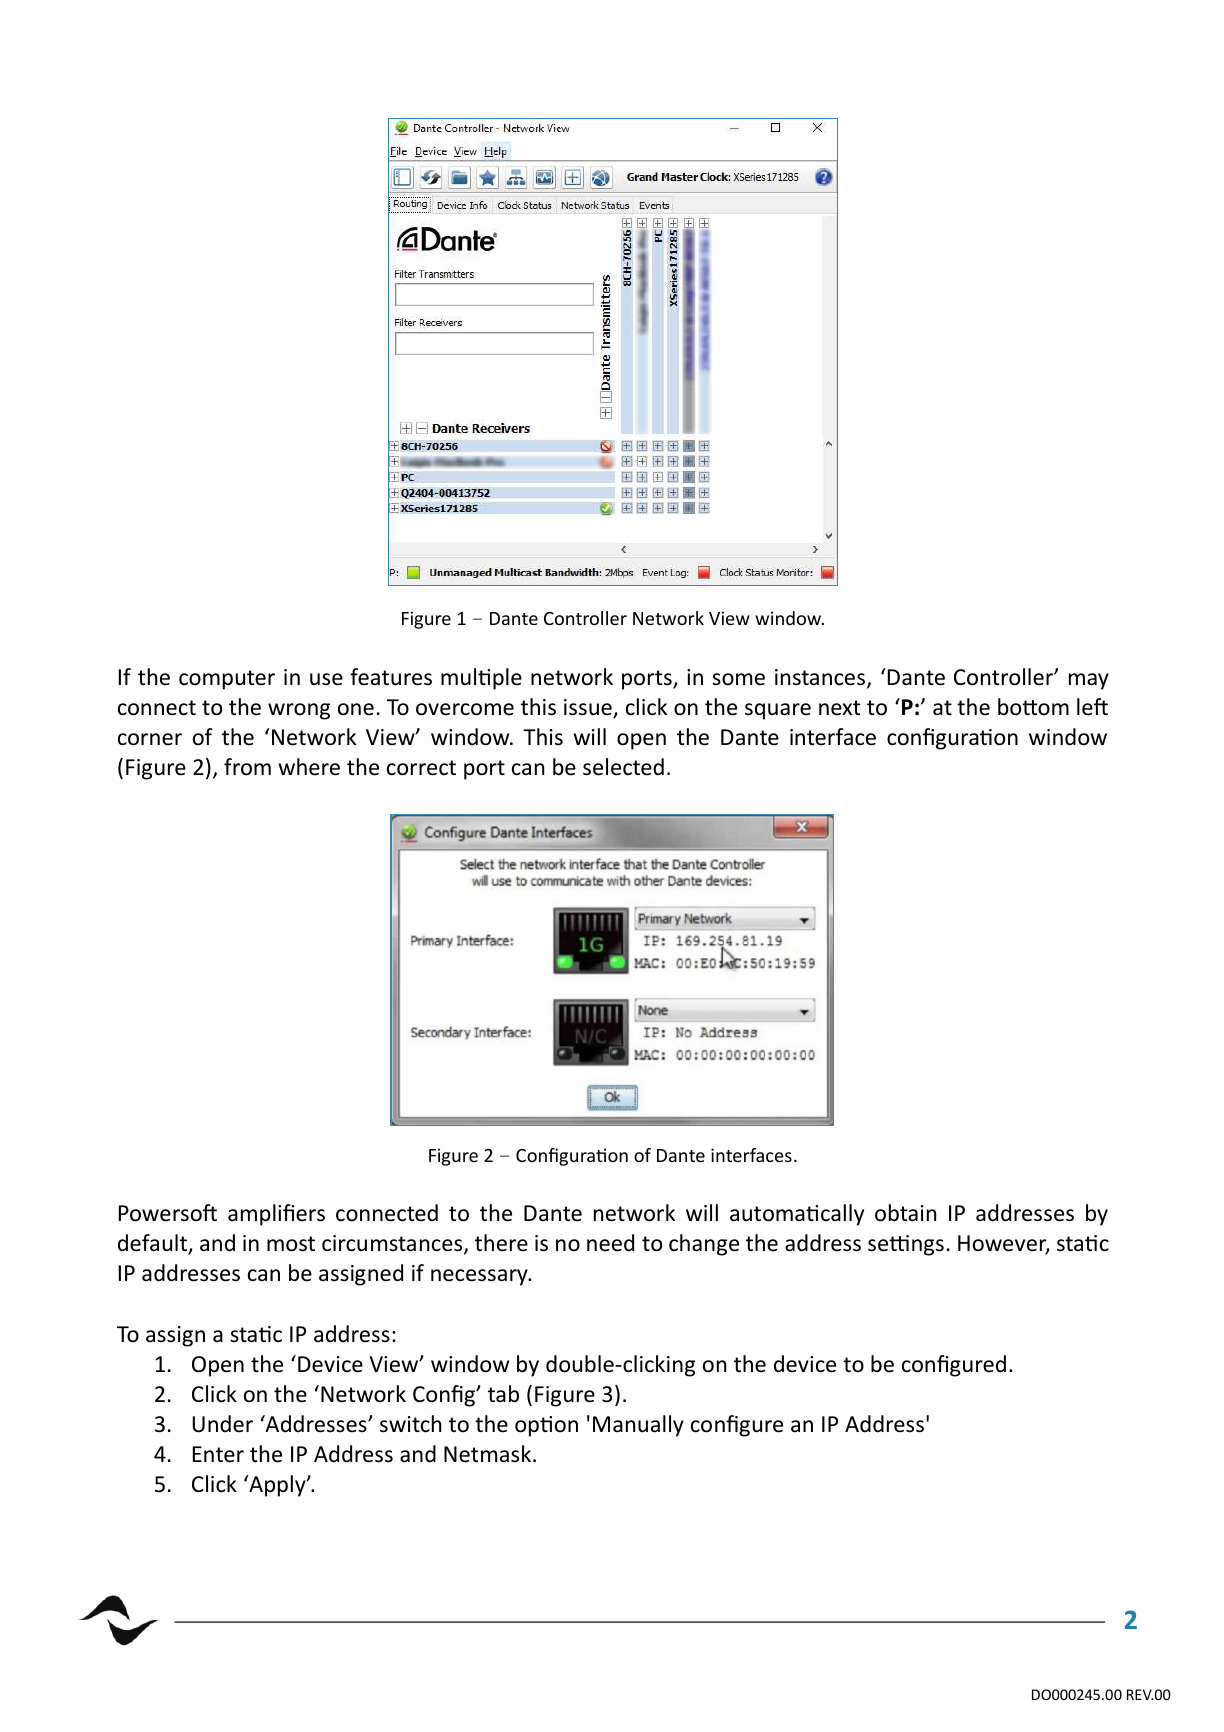 The height and width of the screenshot is (1732, 1224). What do you see at coordinates (610, 1243) in the screenshot?
I see `need` at bounding box center [610, 1243].
